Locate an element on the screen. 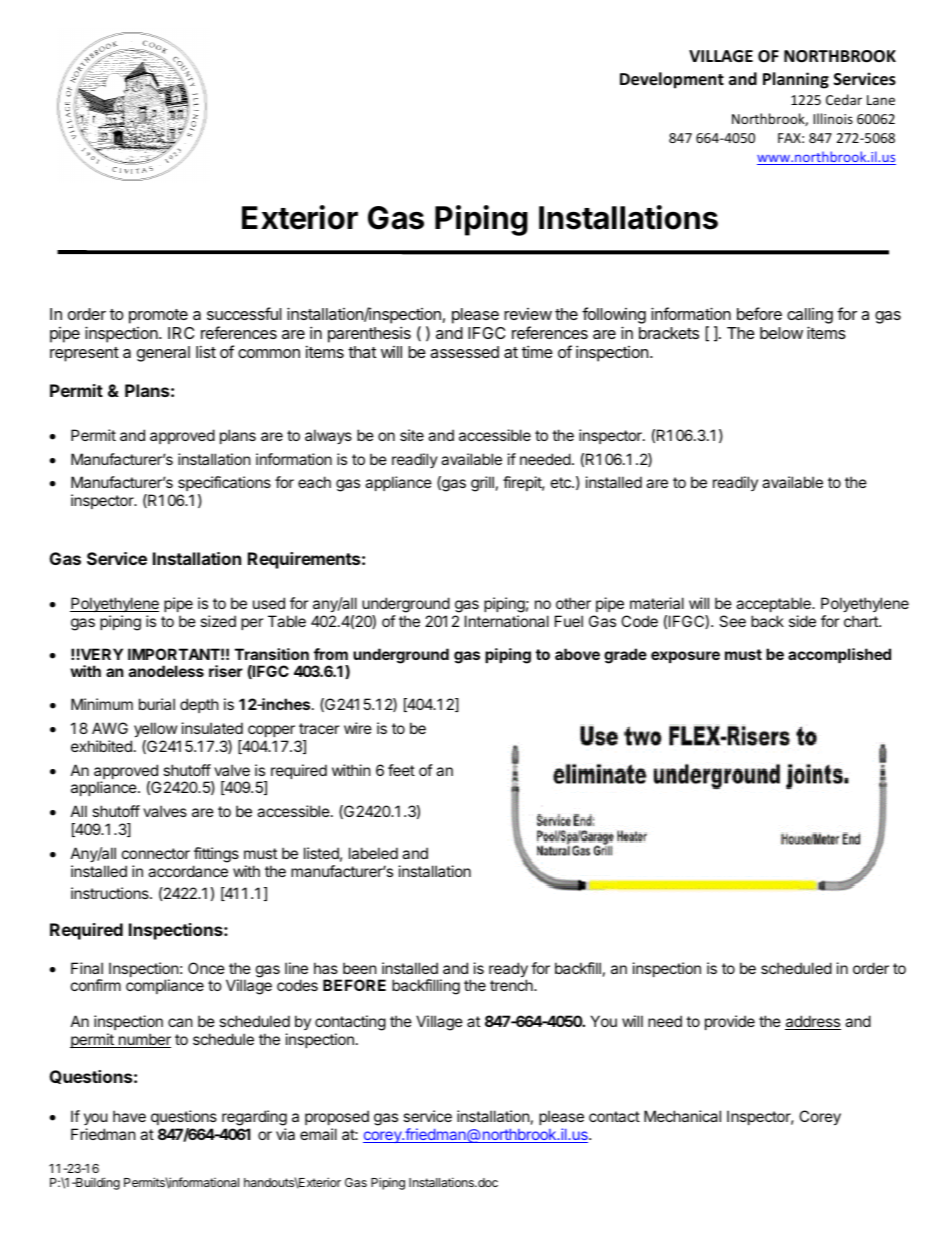 This screenshot has width=952, height=1233. above is located at coordinates (577, 654).
